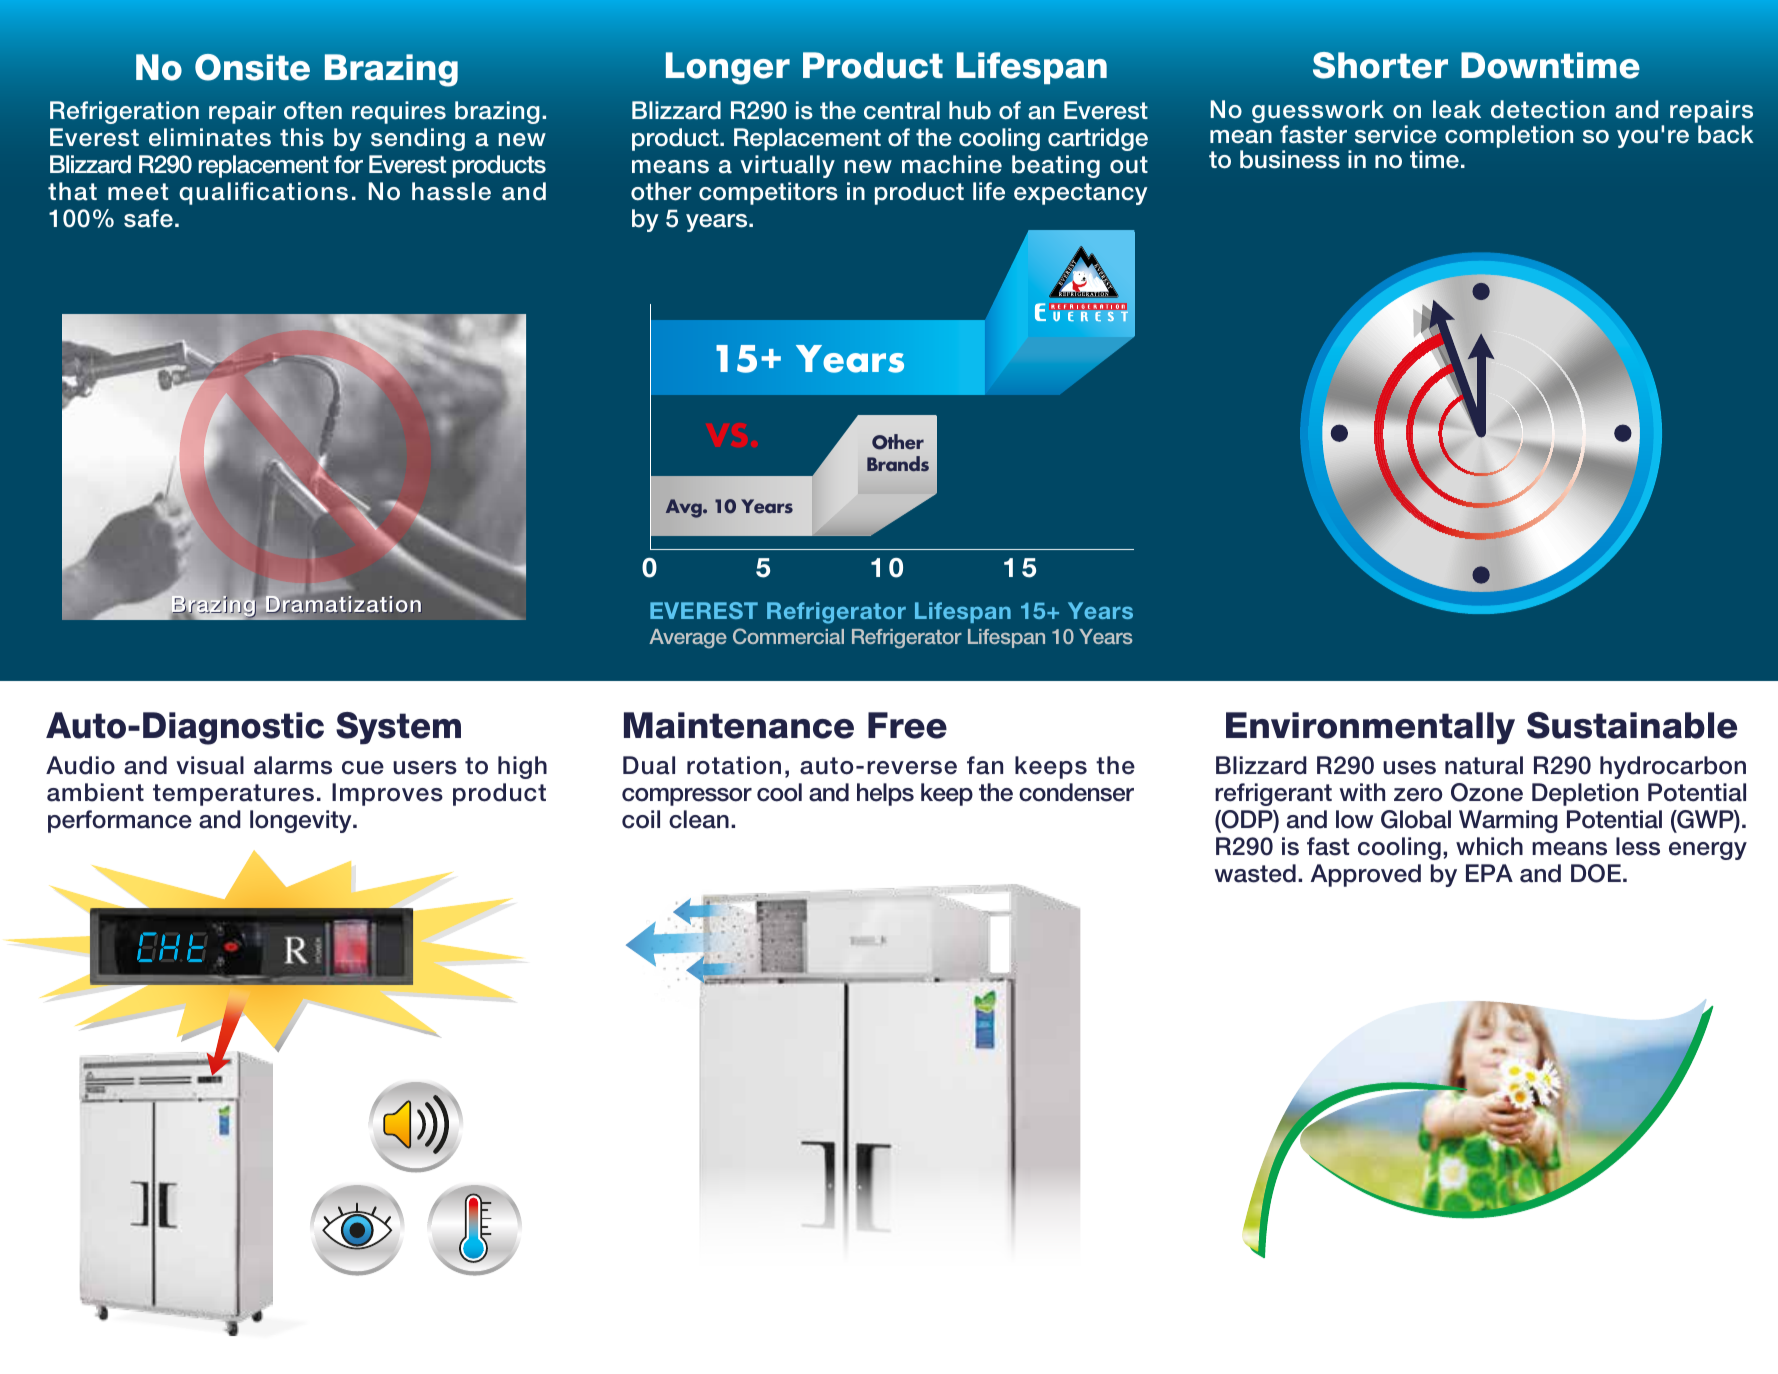 The height and width of the screenshot is (1374, 1778). What do you see at coordinates (788, 636) in the screenshot?
I see `Commercial` at bounding box center [788, 636].
